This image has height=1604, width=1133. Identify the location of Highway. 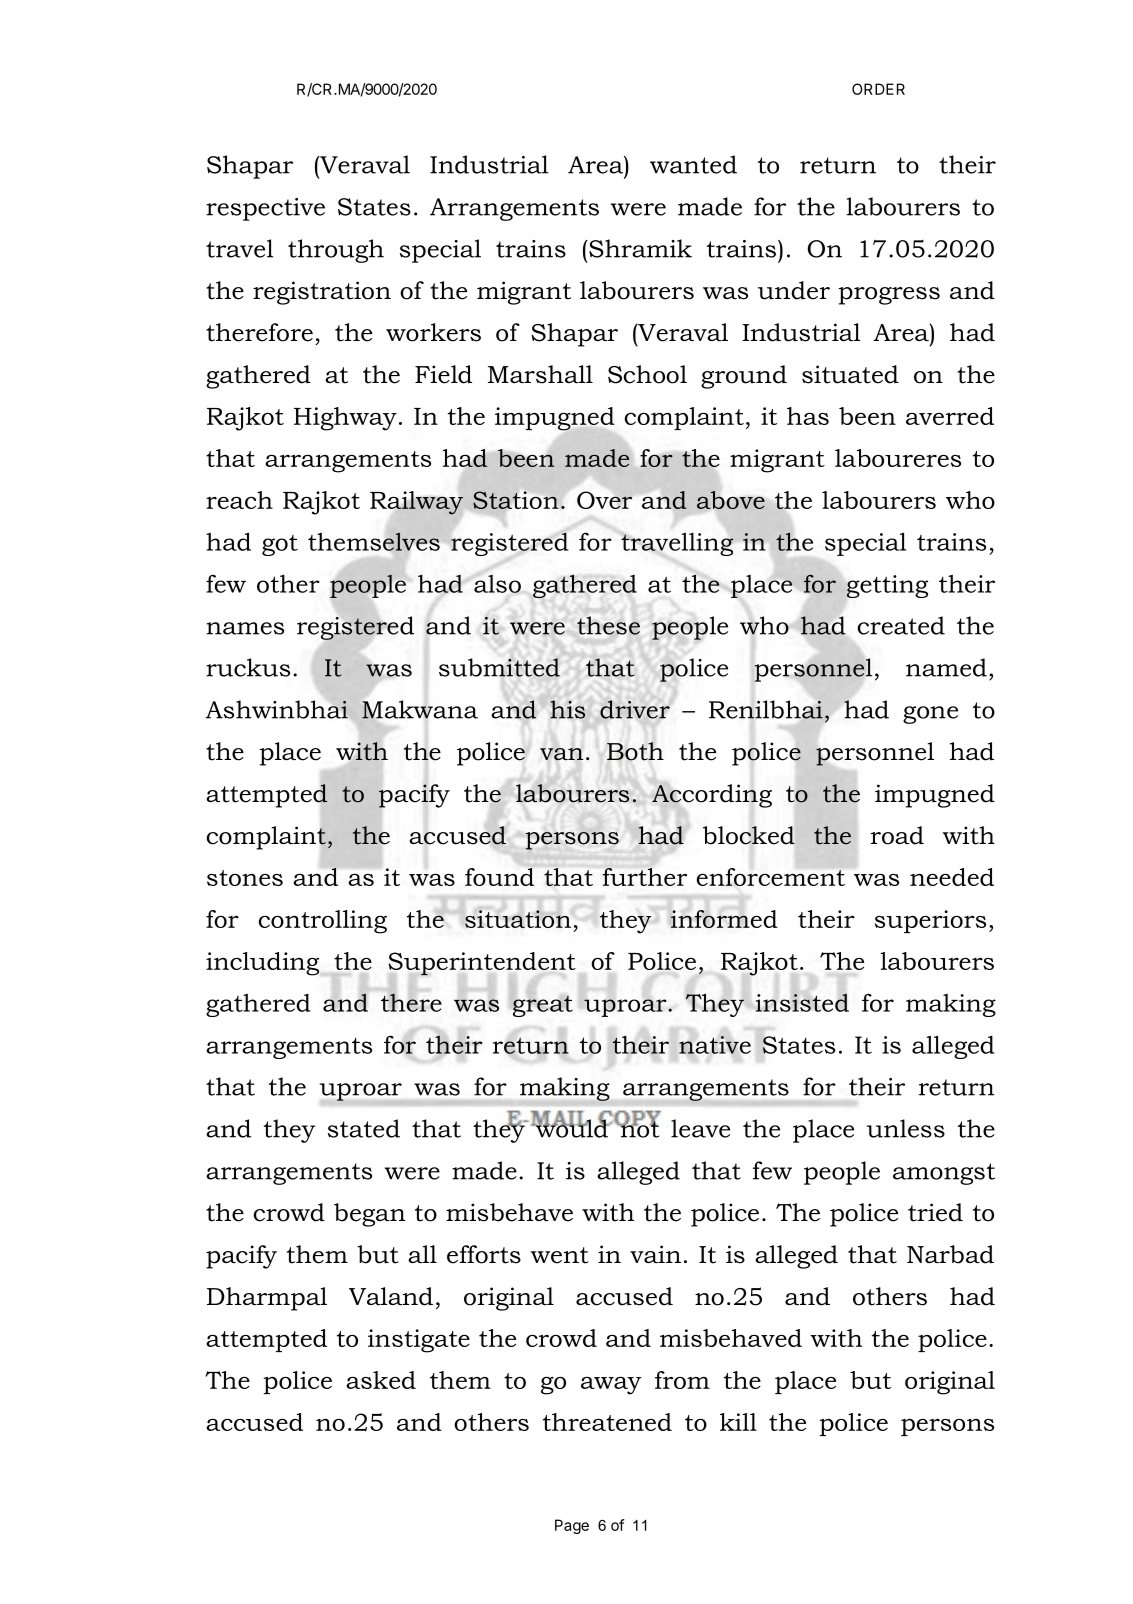
(345, 419).
